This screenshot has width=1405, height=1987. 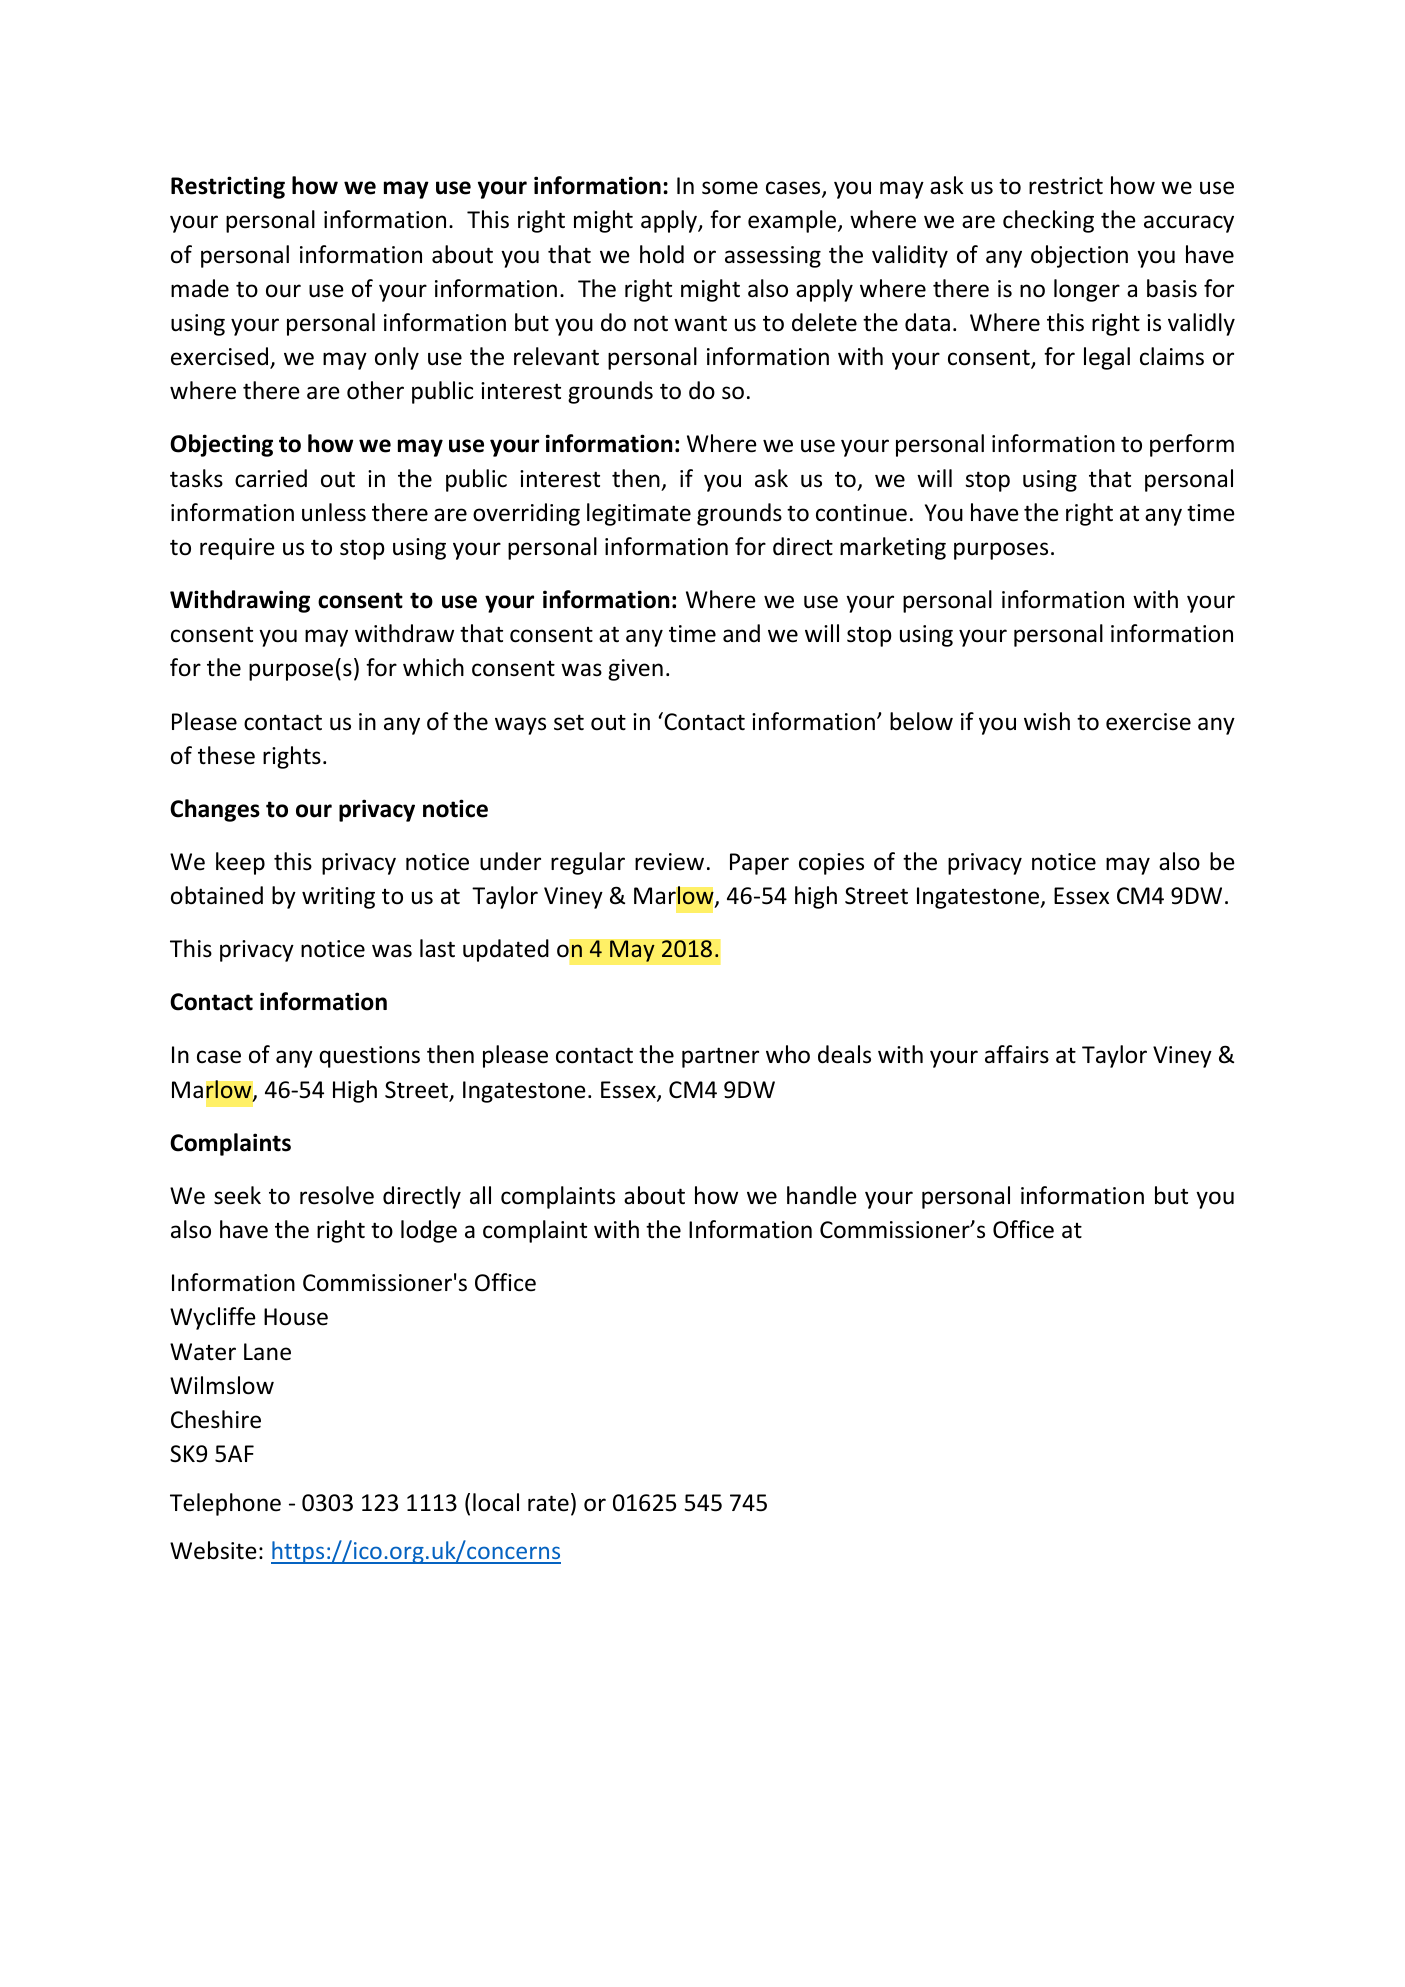 I want to click on affairs, so click(x=1017, y=1054).
